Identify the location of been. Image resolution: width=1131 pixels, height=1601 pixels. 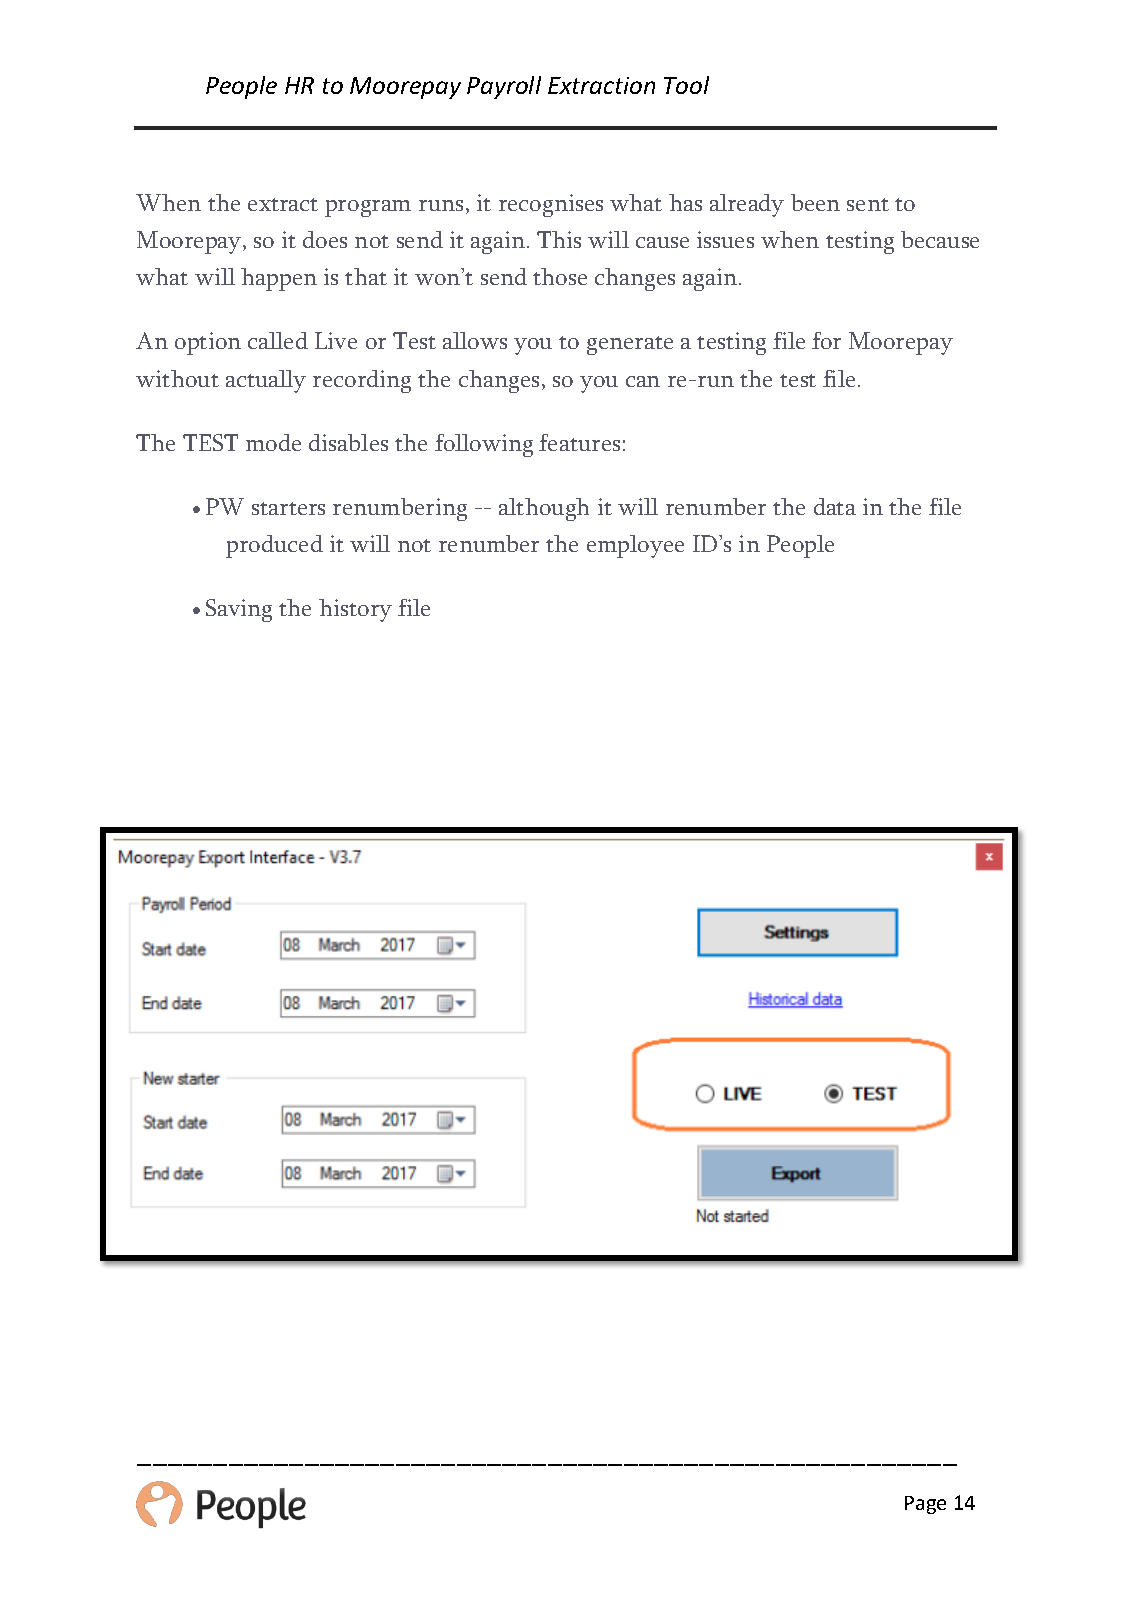
(815, 202).
